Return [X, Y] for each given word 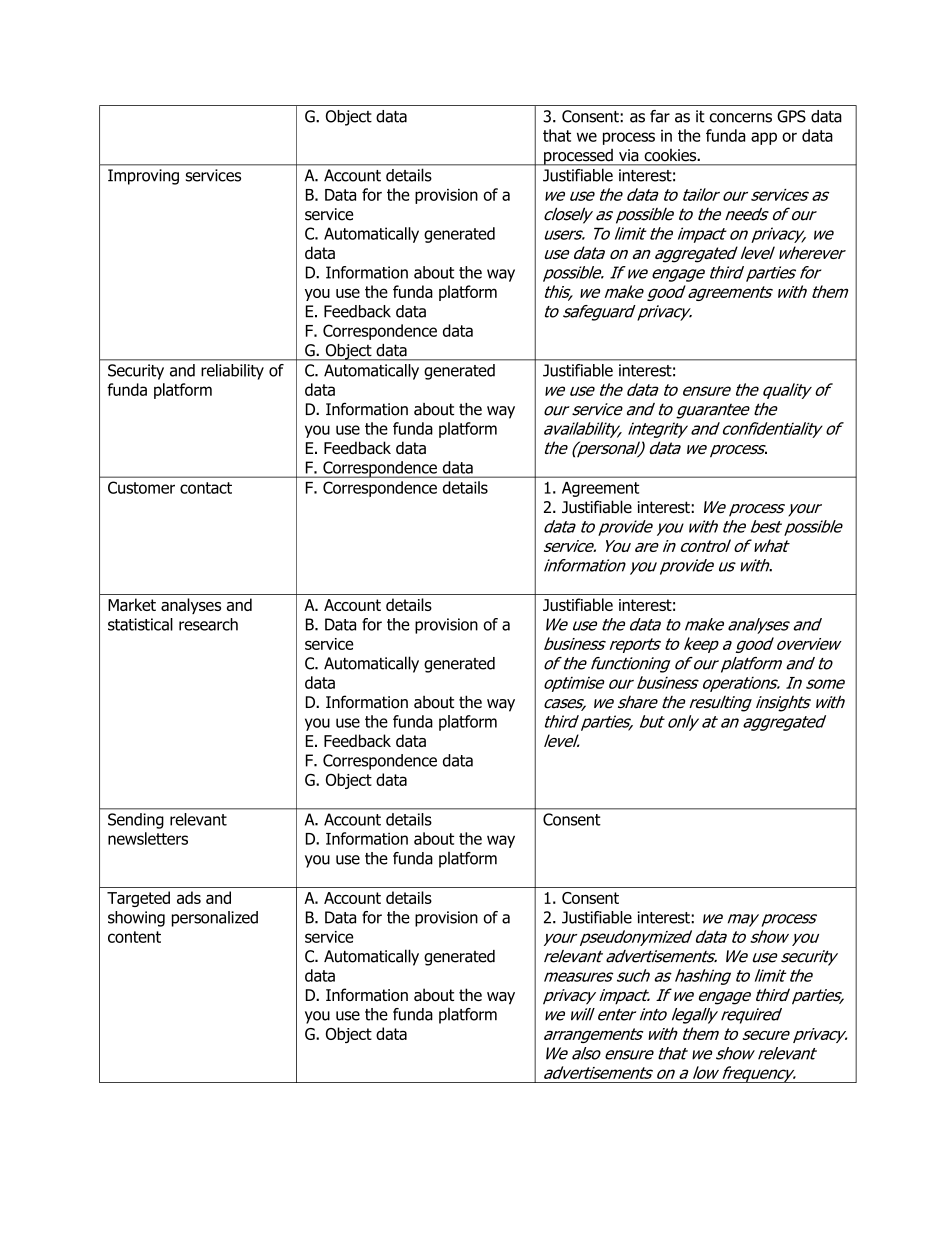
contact [206, 488]
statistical [140, 624]
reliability [233, 372]
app [764, 138]
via [628, 155]
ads [189, 897]
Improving [143, 177]
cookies [672, 155]
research [208, 624]
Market [132, 604]
